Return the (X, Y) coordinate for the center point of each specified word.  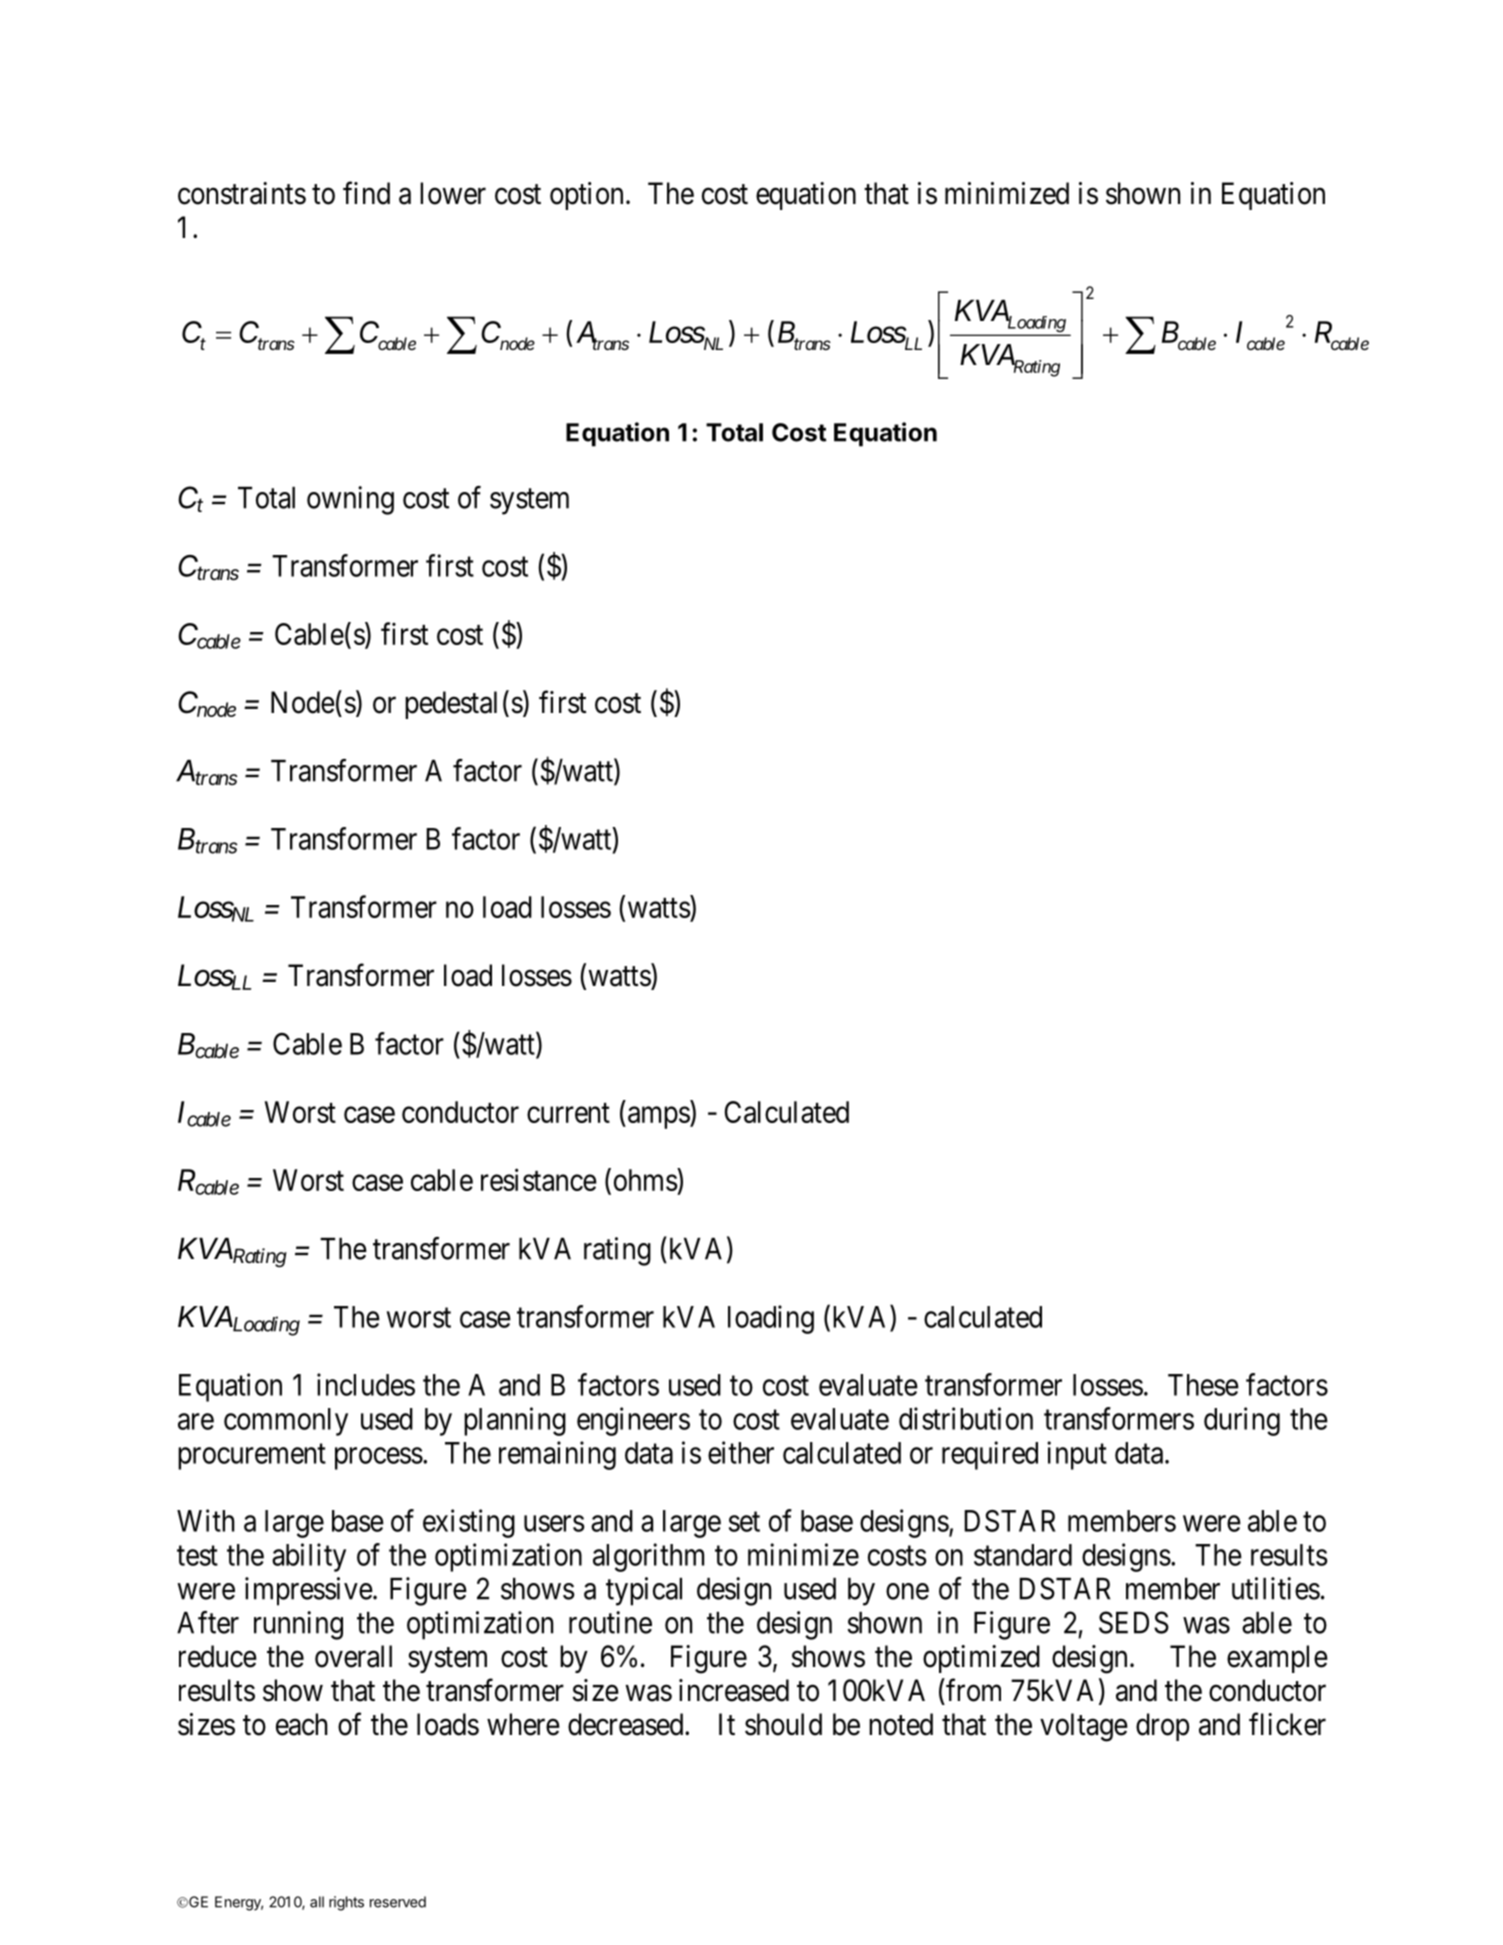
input (1077, 1455)
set (744, 1522)
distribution (966, 1418)
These (1203, 1385)
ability (309, 1557)
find (366, 193)
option (586, 196)
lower (453, 193)
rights (346, 1903)
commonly (286, 1422)
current (568, 1113)
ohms (646, 1179)
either (741, 1452)
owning (350, 500)
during (1242, 1421)
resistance (539, 1179)
